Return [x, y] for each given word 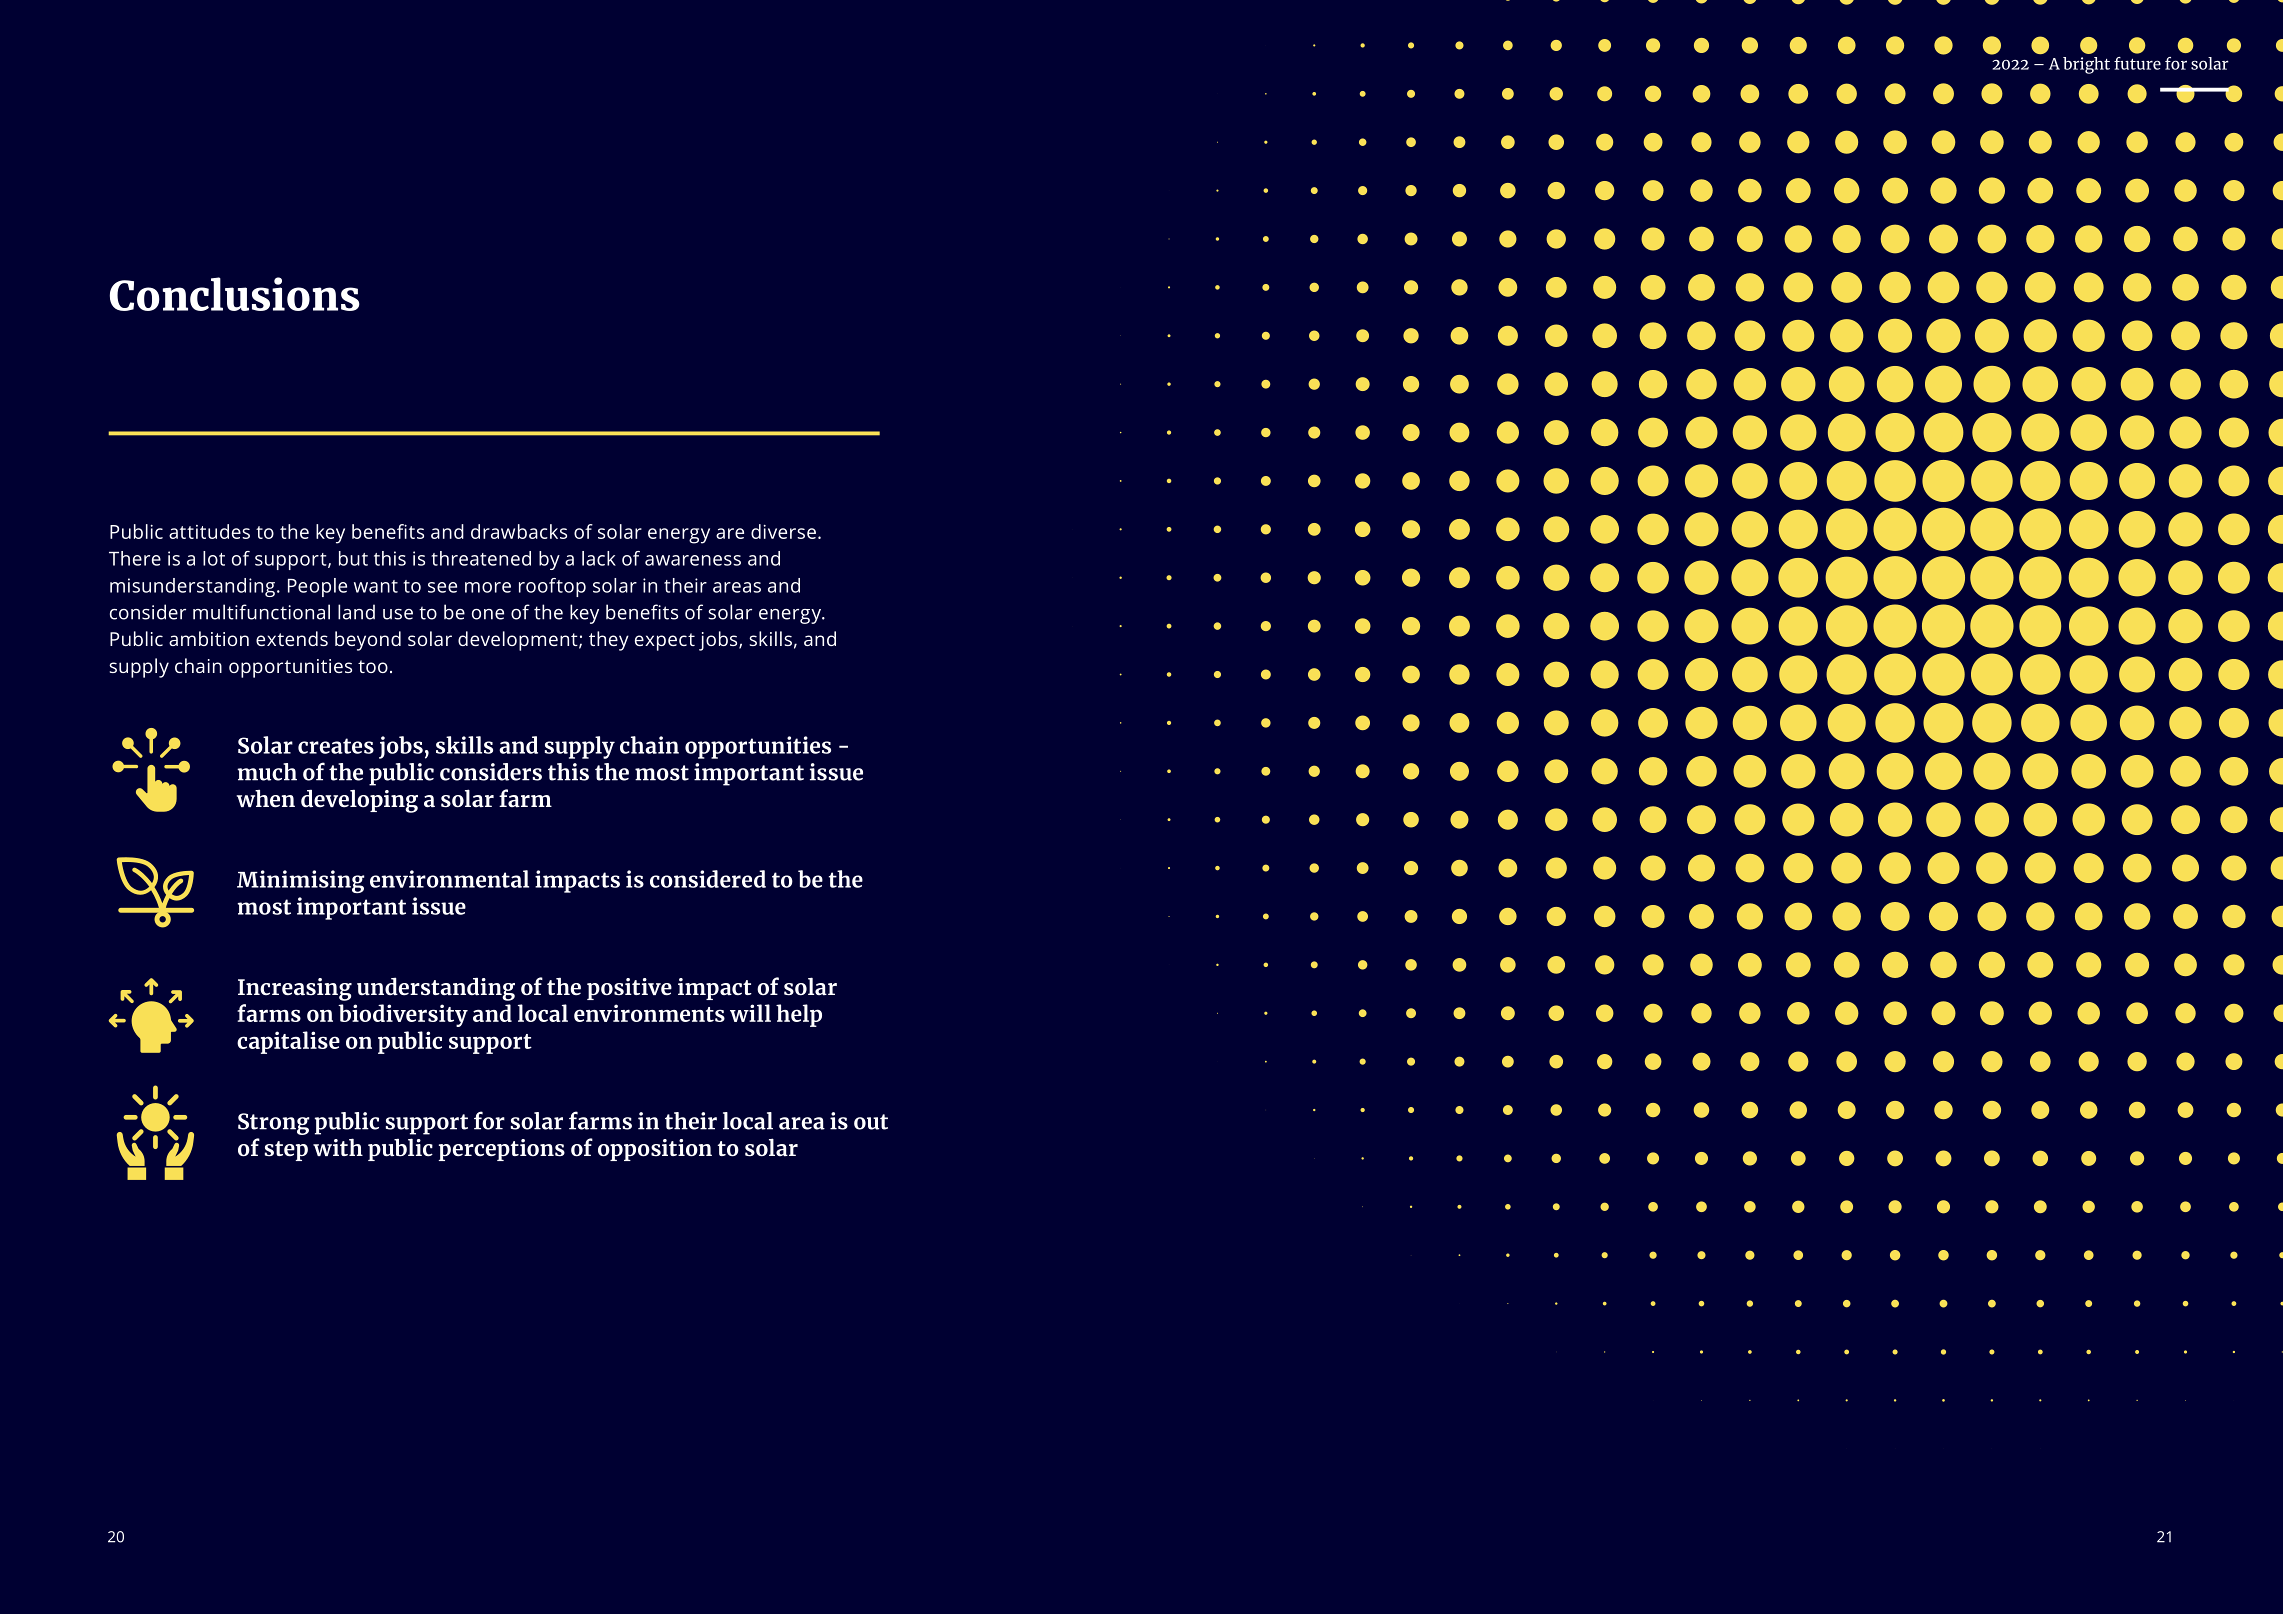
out [871, 1122]
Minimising [301, 881]
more [488, 587]
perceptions [502, 1150]
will [750, 1013]
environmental [449, 879]
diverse [783, 531]
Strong [274, 1124]
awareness [693, 560]
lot [214, 558]
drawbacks [519, 531]
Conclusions [235, 294]
